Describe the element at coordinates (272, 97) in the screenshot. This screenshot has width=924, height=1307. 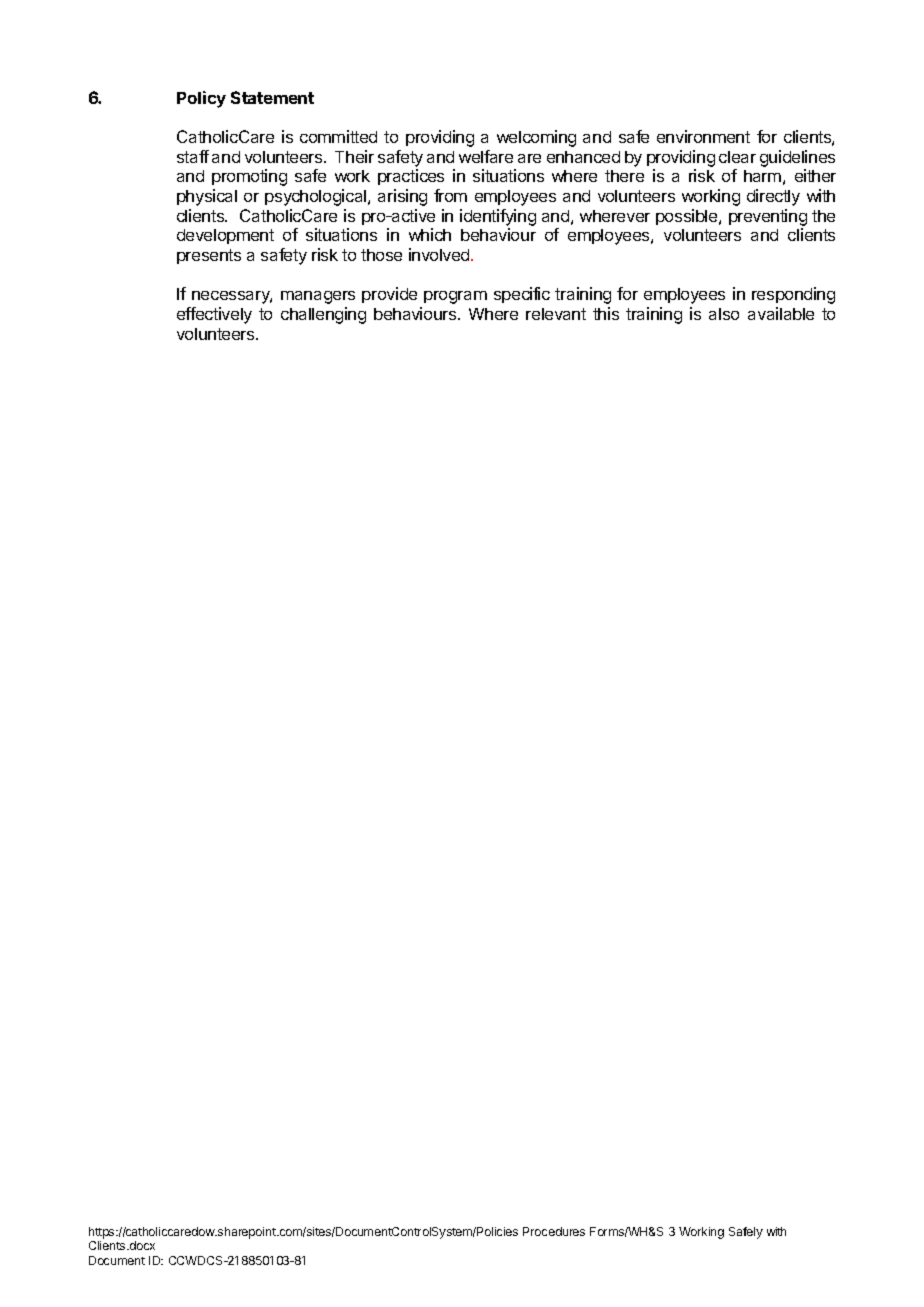
I see `Statement` at that location.
